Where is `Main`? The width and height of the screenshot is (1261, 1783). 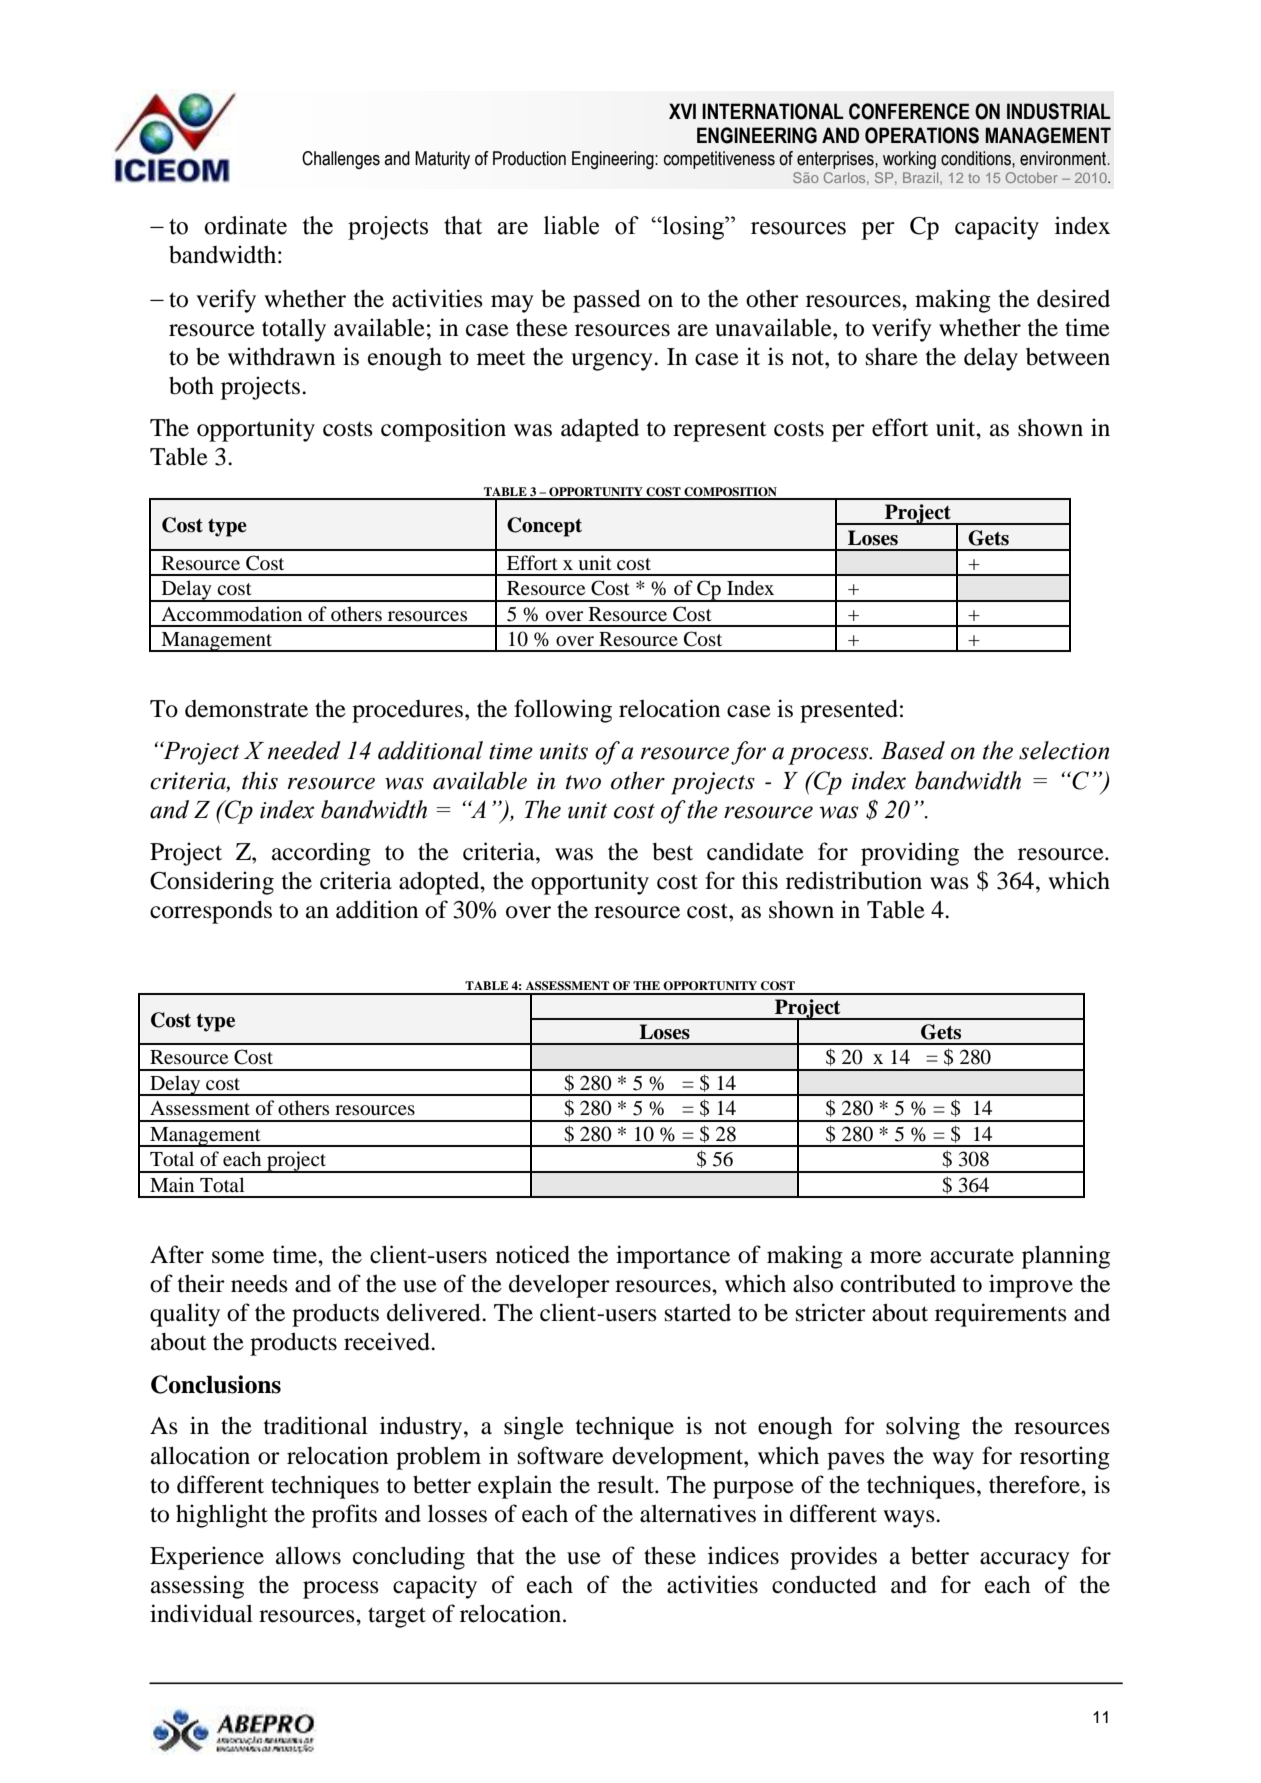 Main is located at coordinates (172, 1184).
